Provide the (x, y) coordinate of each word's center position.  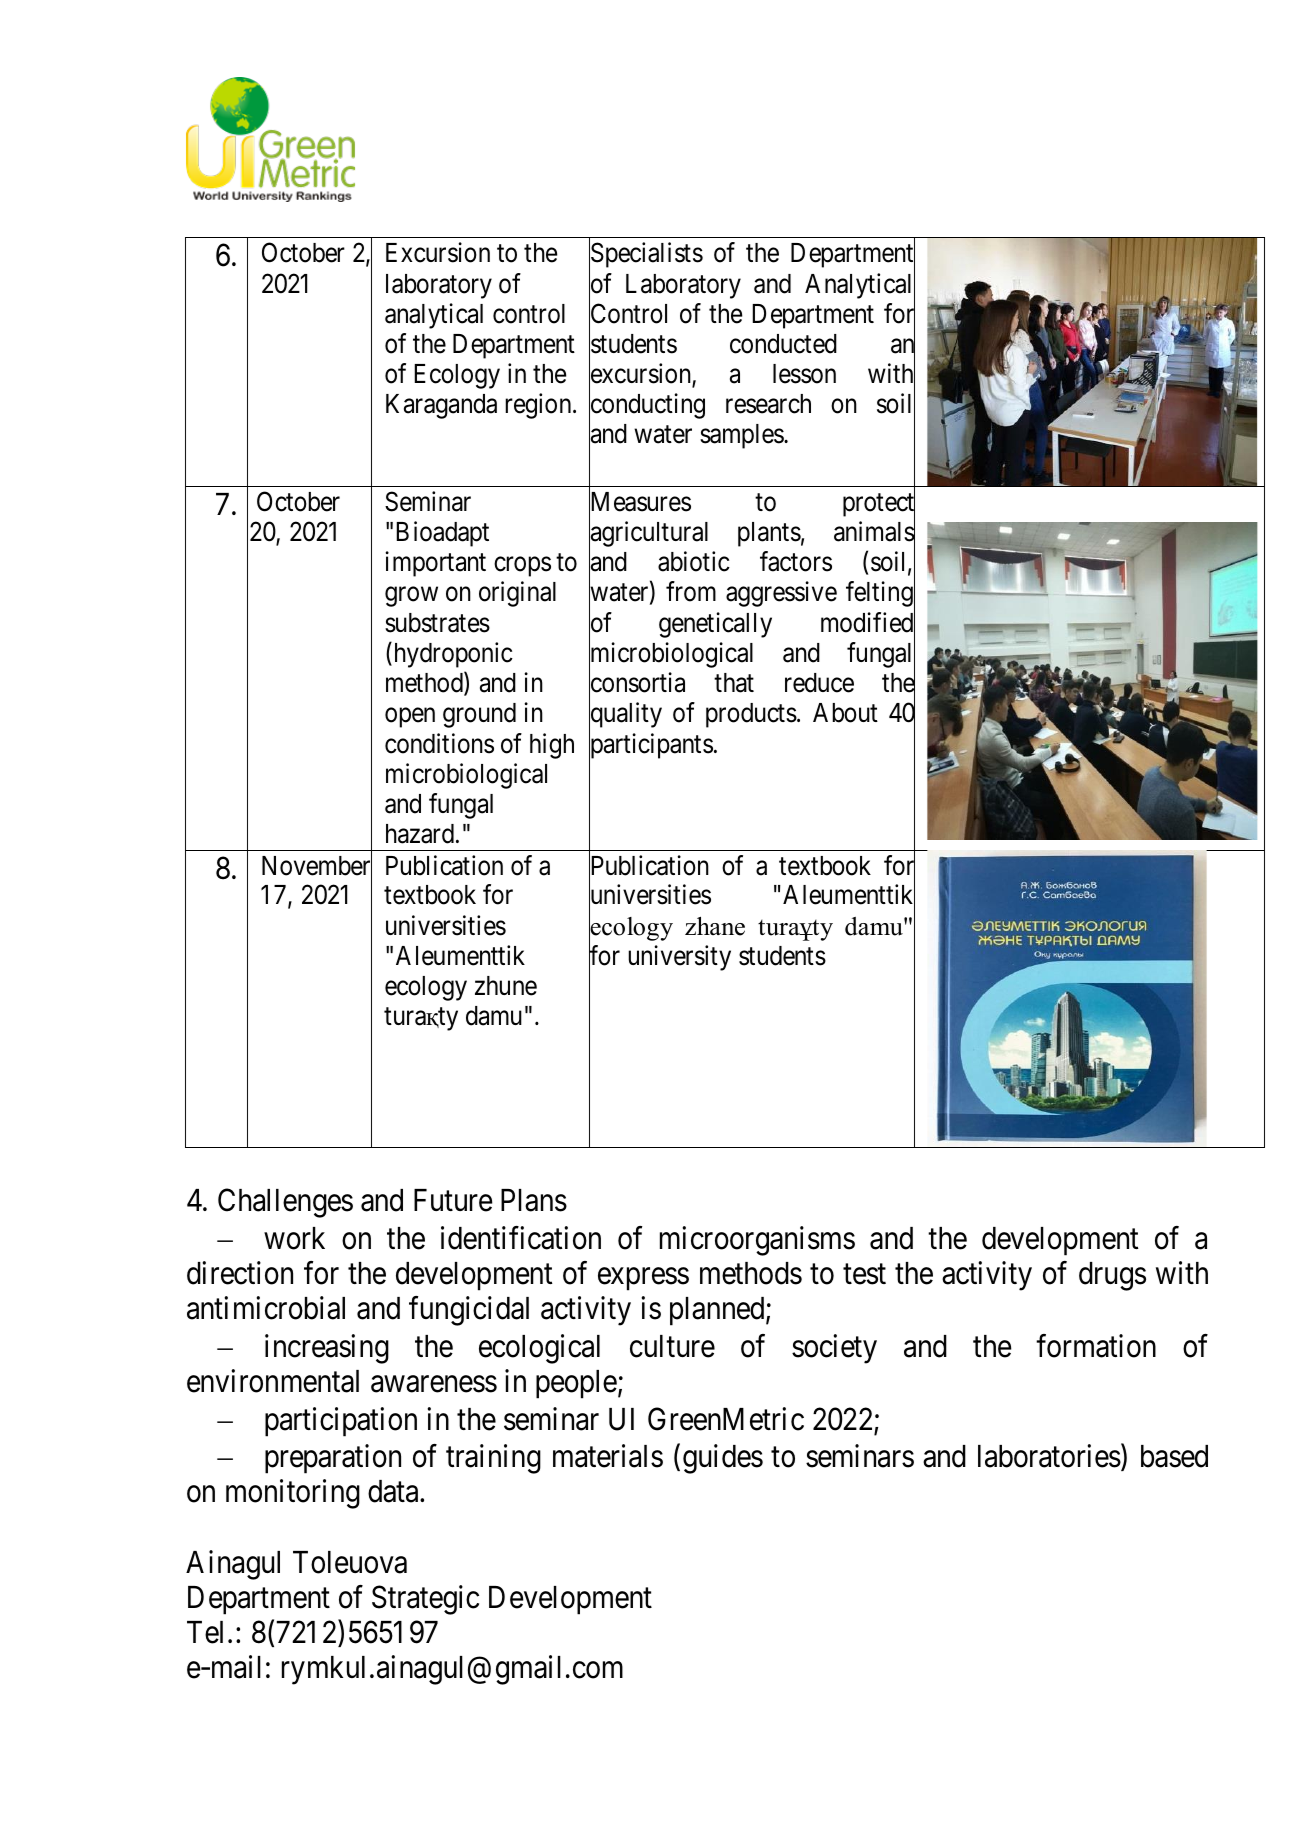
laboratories (1049, 1456)
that (734, 683)
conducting (647, 407)
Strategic (425, 1600)
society (834, 1349)
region (539, 406)
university (679, 958)
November (317, 866)
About (845, 713)
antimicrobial (266, 1308)
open (410, 718)
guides (723, 1459)
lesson (804, 374)
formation (1096, 1346)
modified (868, 623)
